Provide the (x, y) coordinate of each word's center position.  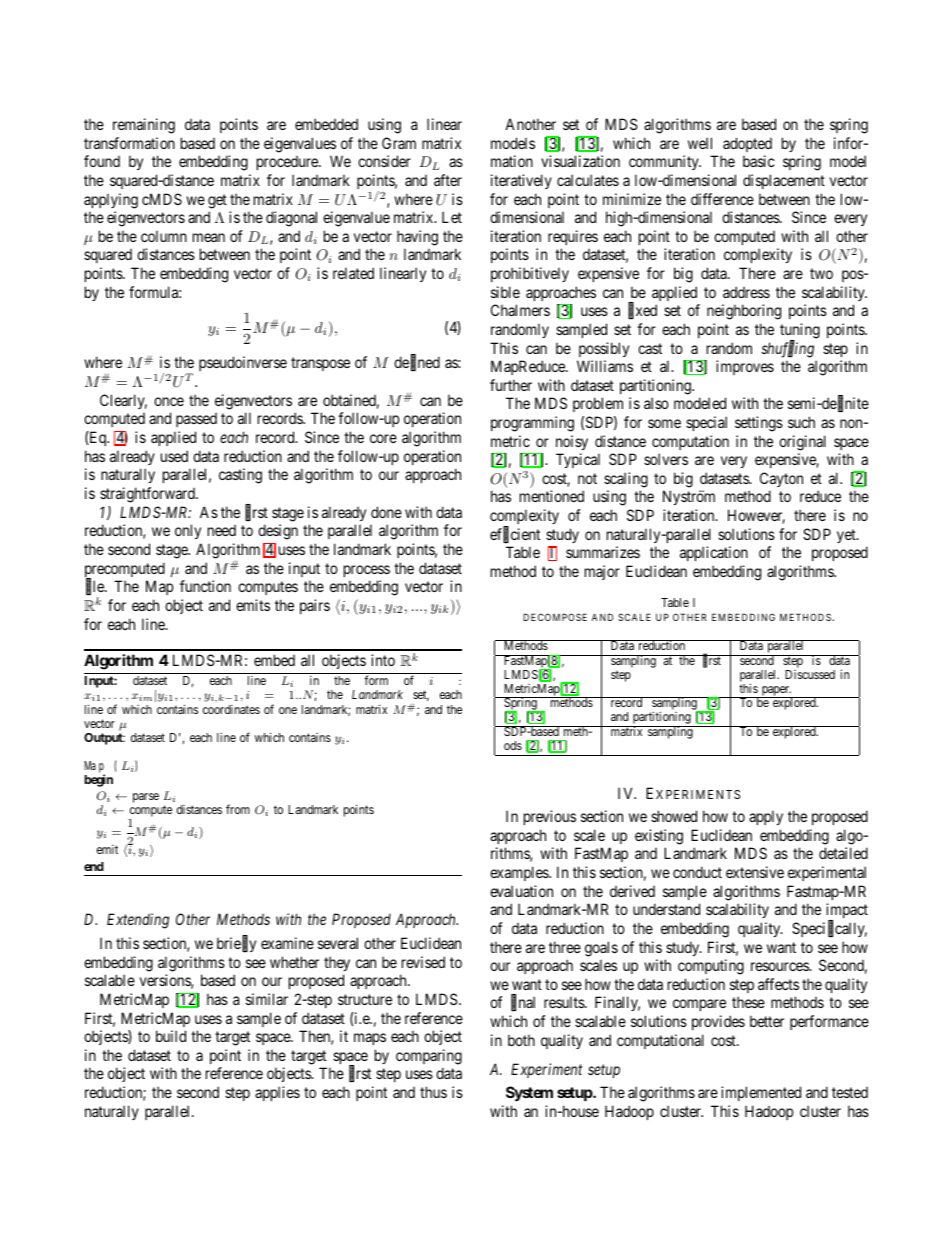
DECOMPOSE (555, 617)
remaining (144, 126)
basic (759, 161)
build (171, 1036)
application (714, 553)
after (448, 180)
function (205, 586)
